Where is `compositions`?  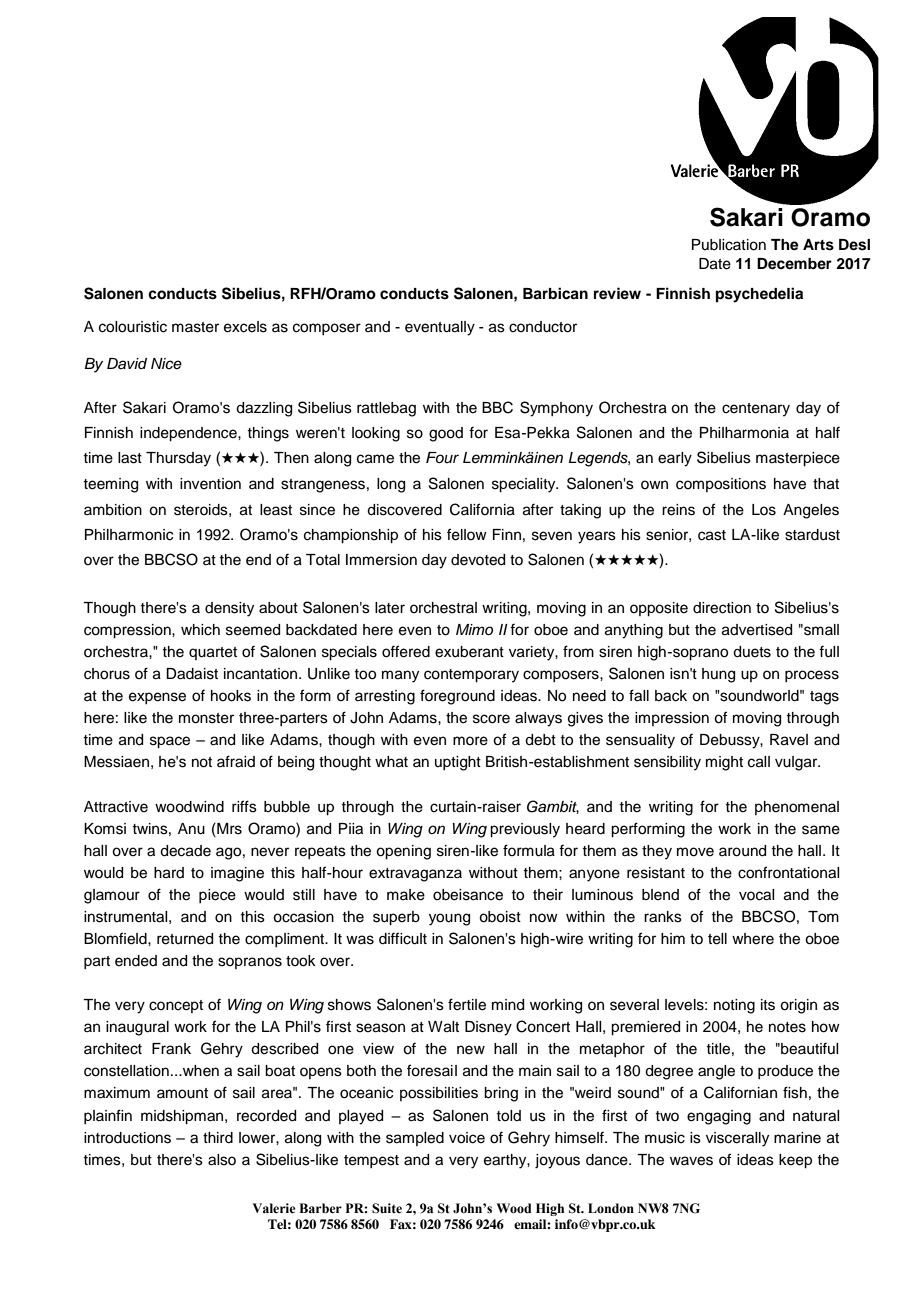
compositions is located at coordinates (721, 485).
